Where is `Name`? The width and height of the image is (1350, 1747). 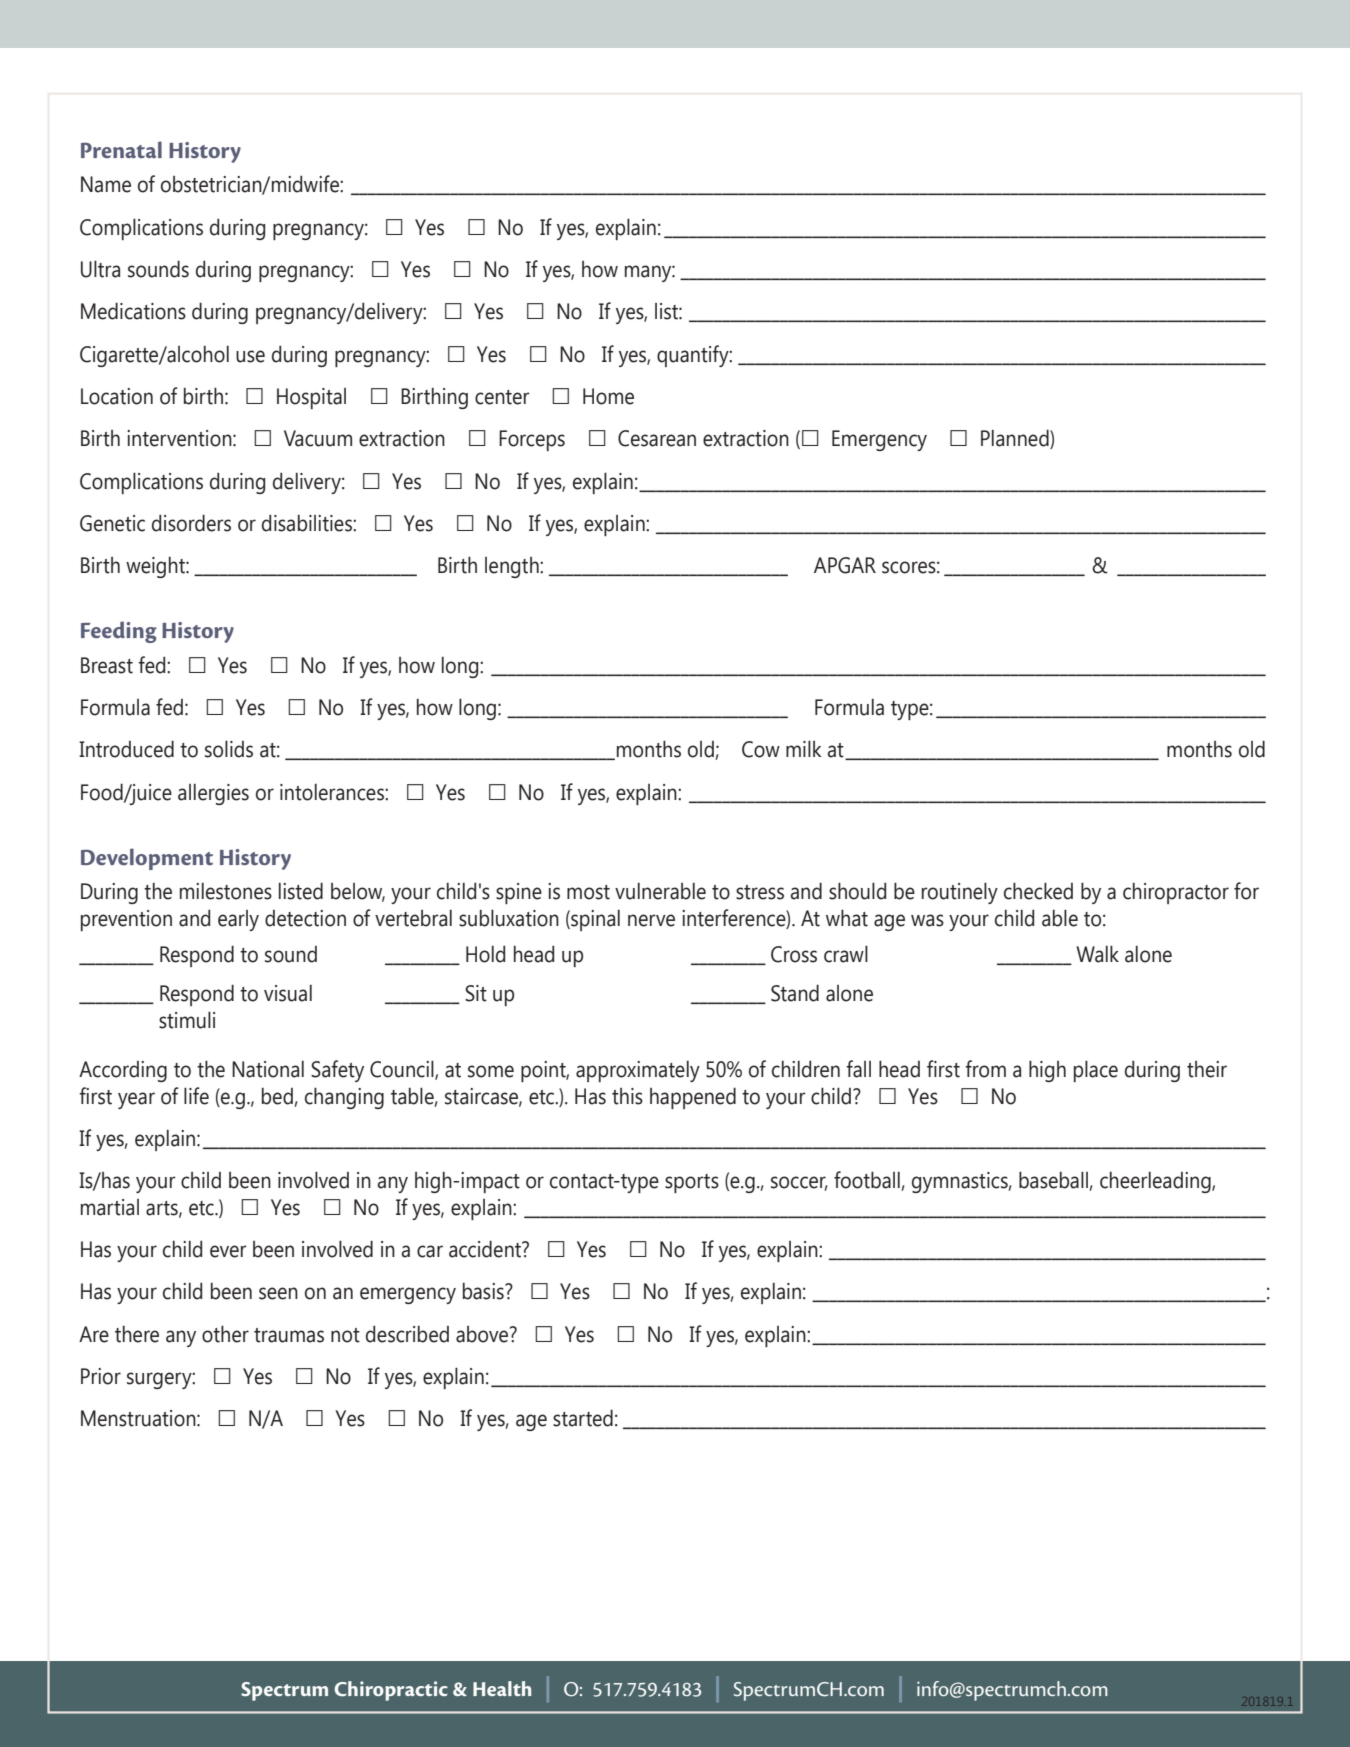 Name is located at coordinates (106, 184).
